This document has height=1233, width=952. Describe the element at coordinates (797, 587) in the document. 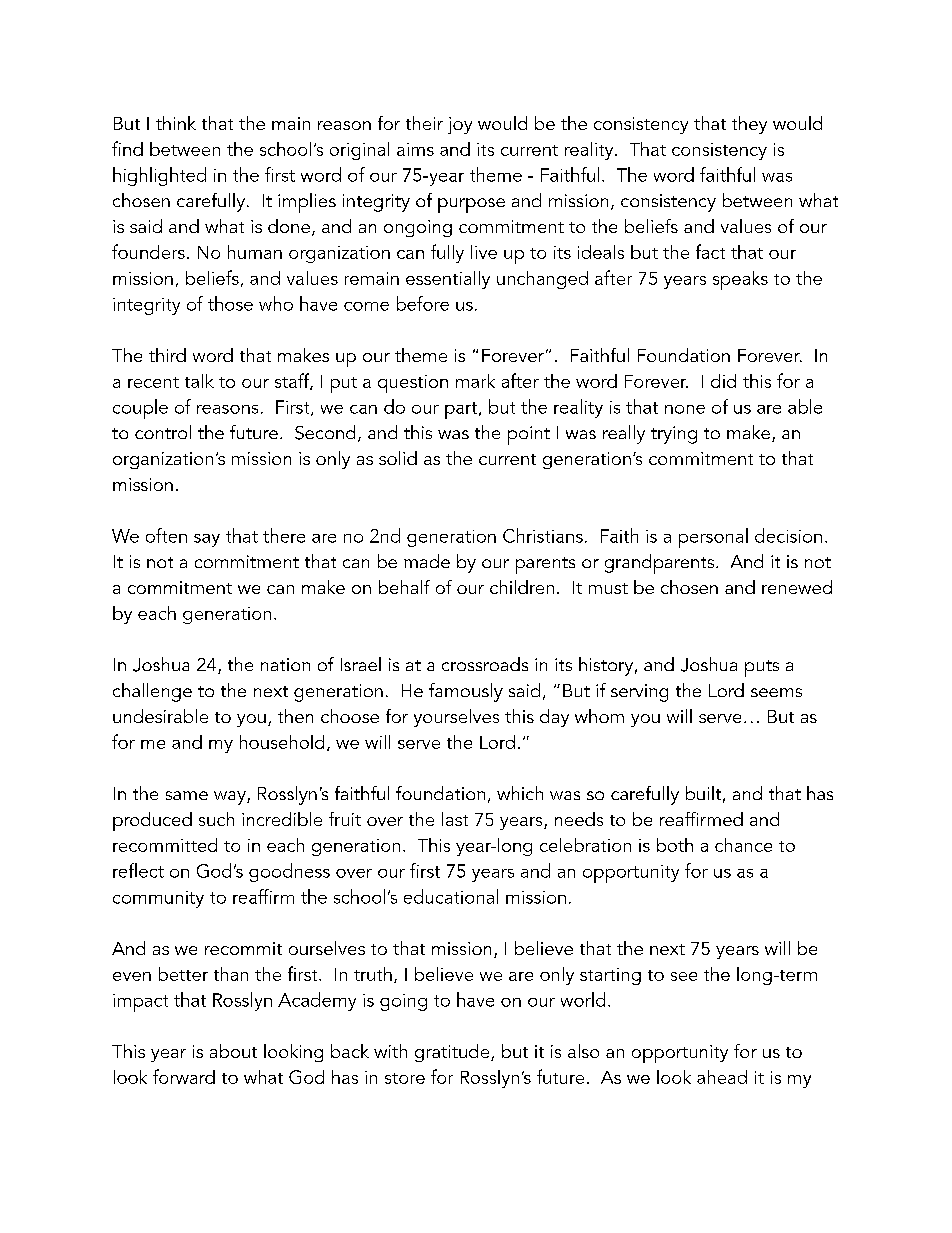

I see `renewed` at that location.
